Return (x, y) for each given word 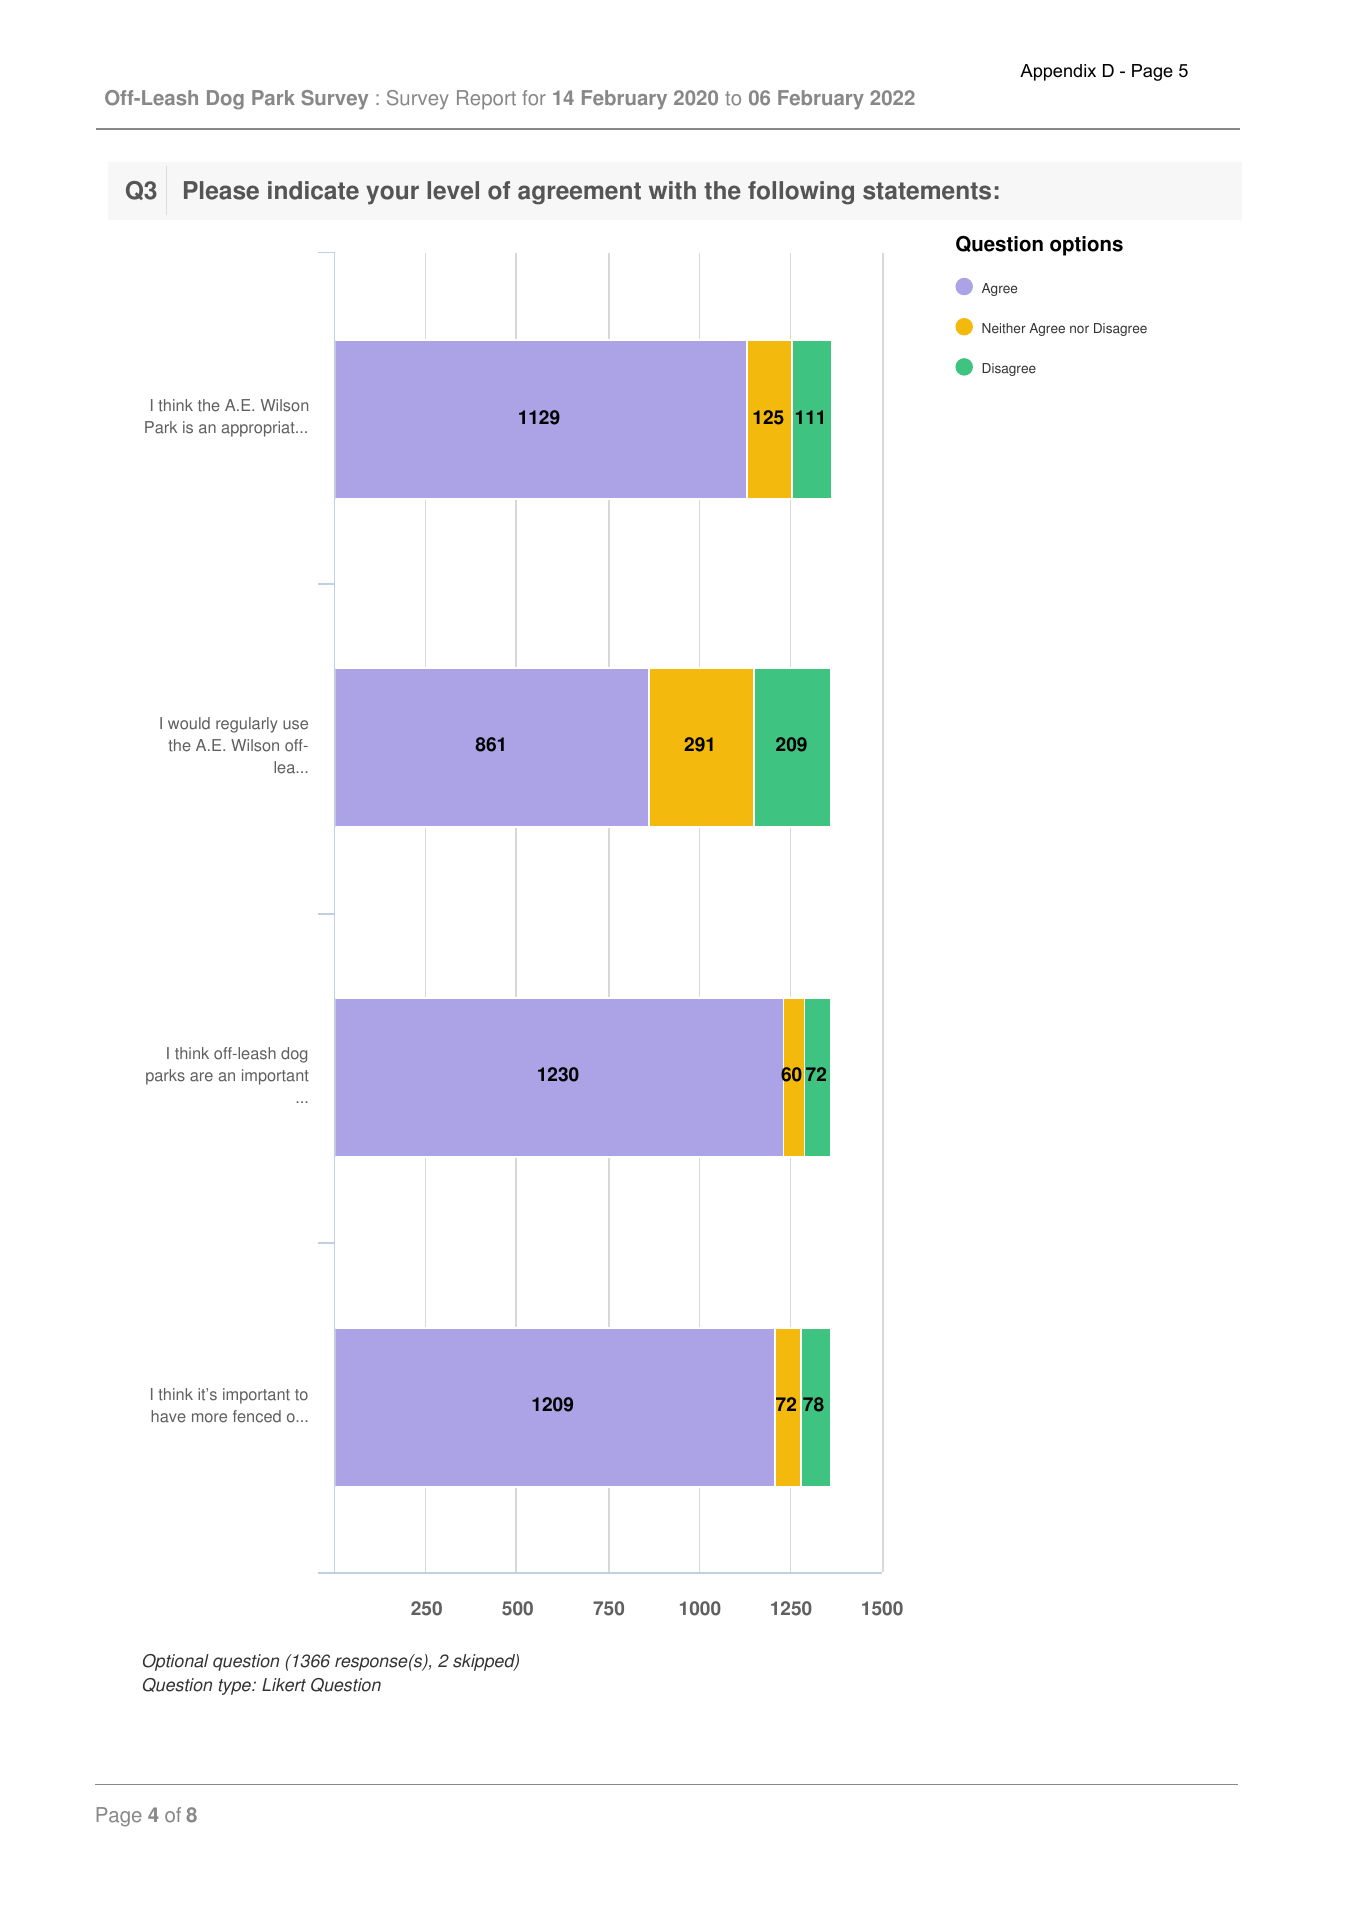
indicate (313, 190)
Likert (284, 1685)
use (295, 725)
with (672, 190)
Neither (1004, 328)
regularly (246, 725)
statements (927, 191)
